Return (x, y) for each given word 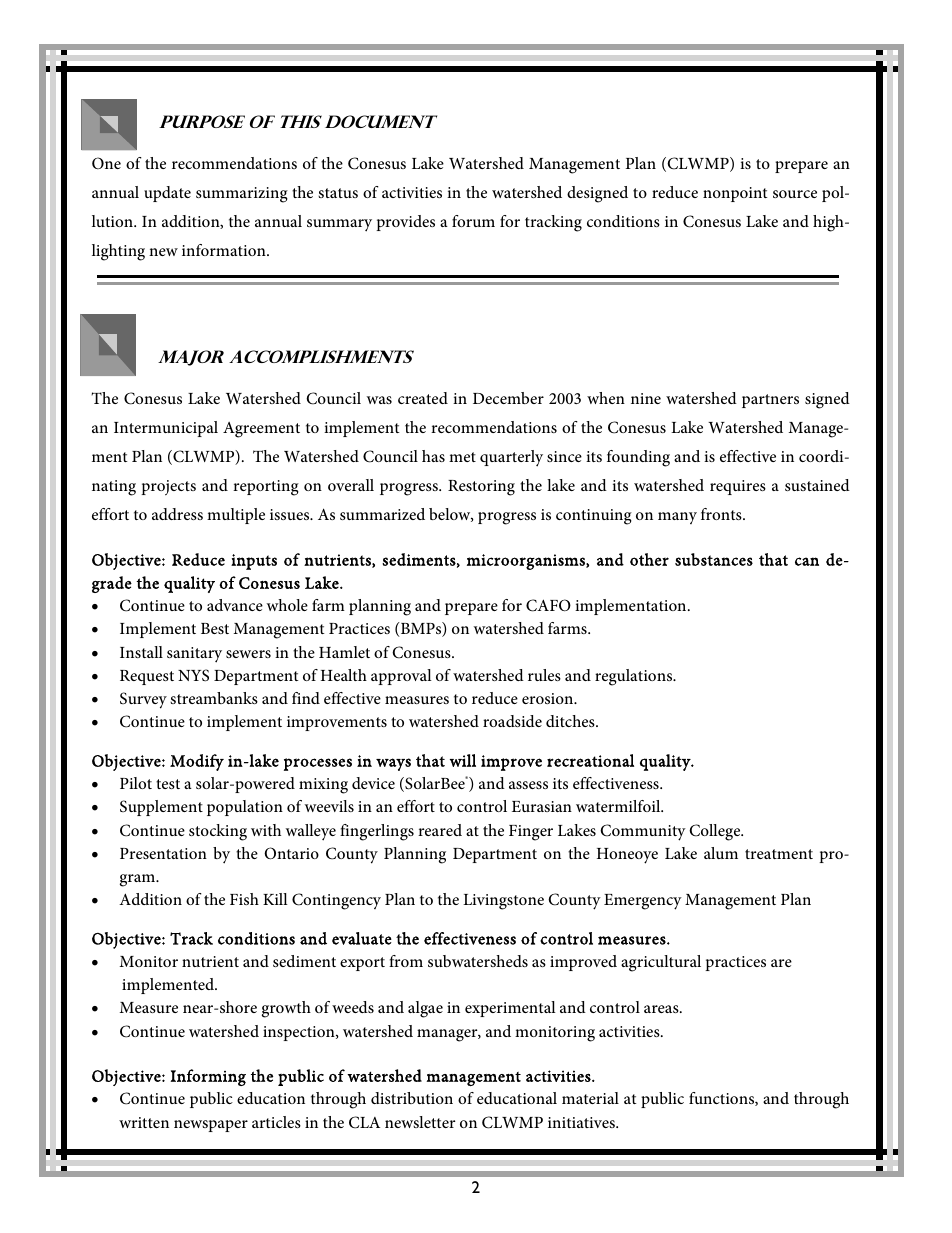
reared (440, 830)
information (225, 250)
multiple (236, 516)
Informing (208, 1077)
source (795, 194)
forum (473, 221)
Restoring (481, 488)
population (245, 808)
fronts (722, 514)
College (716, 832)
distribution (412, 1098)
